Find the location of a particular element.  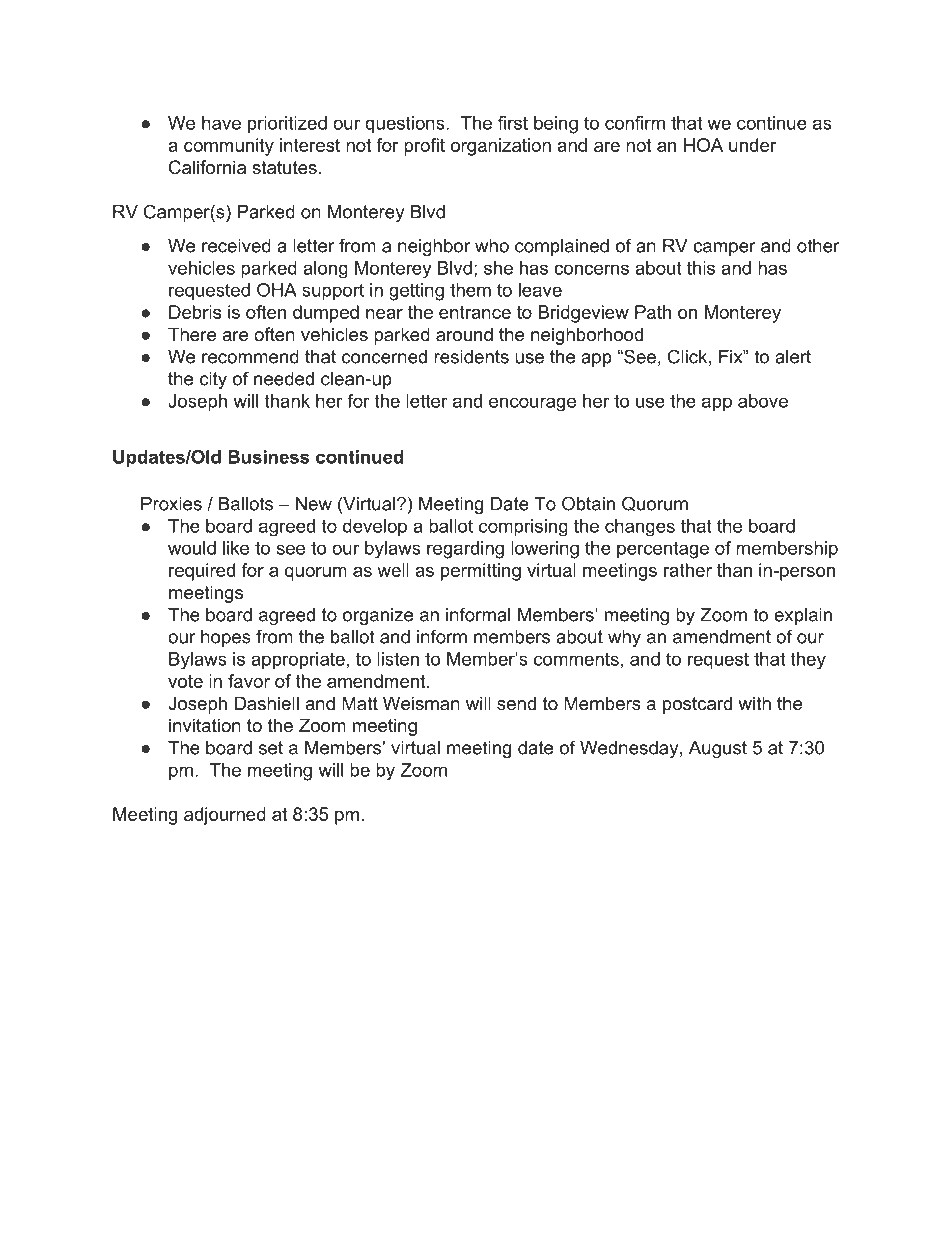

August is located at coordinates (718, 749).
